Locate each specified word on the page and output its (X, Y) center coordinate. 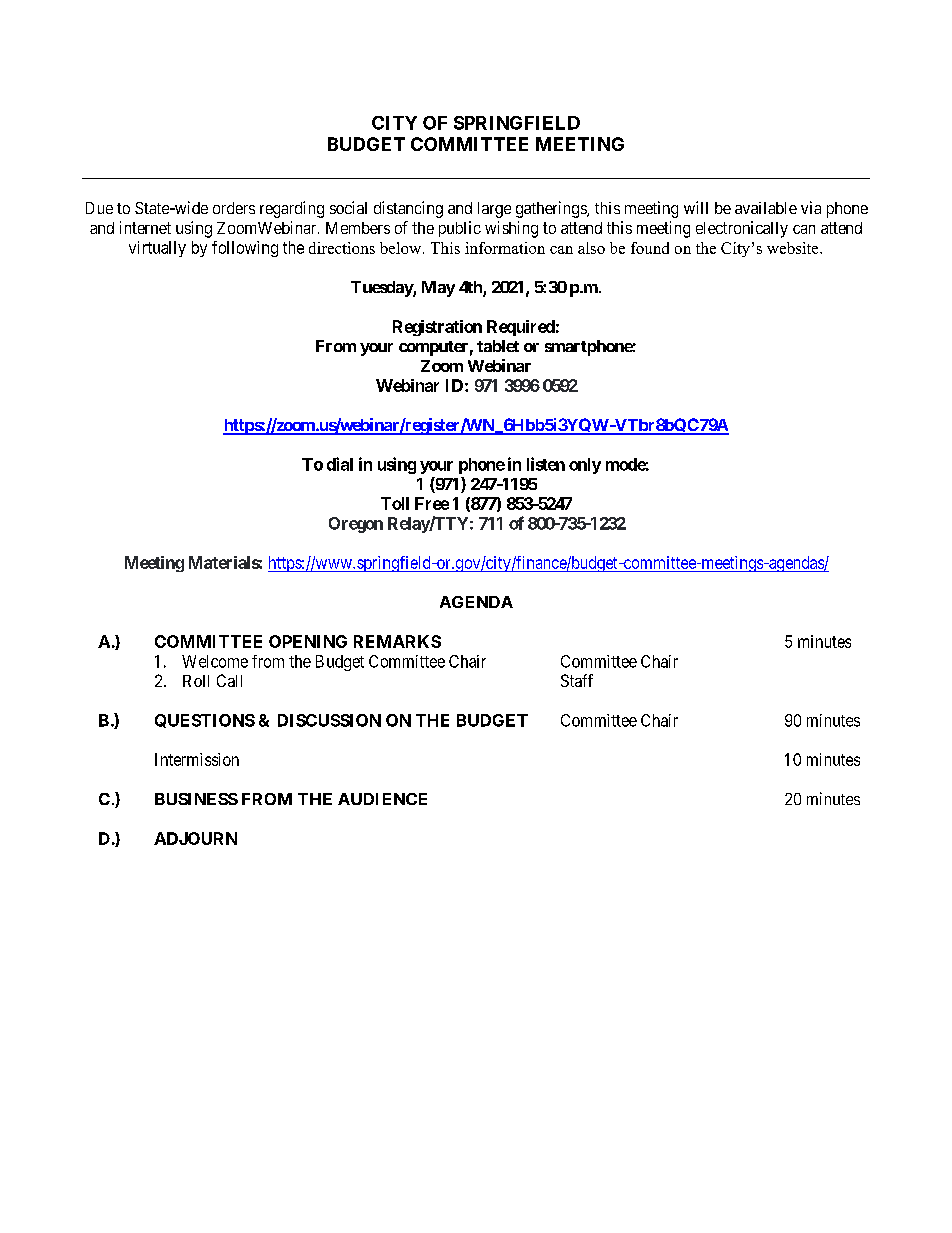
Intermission (197, 759)
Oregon (356, 525)
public (460, 229)
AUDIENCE (382, 799)
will (696, 207)
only (585, 466)
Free (432, 503)
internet (145, 227)
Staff (577, 680)
